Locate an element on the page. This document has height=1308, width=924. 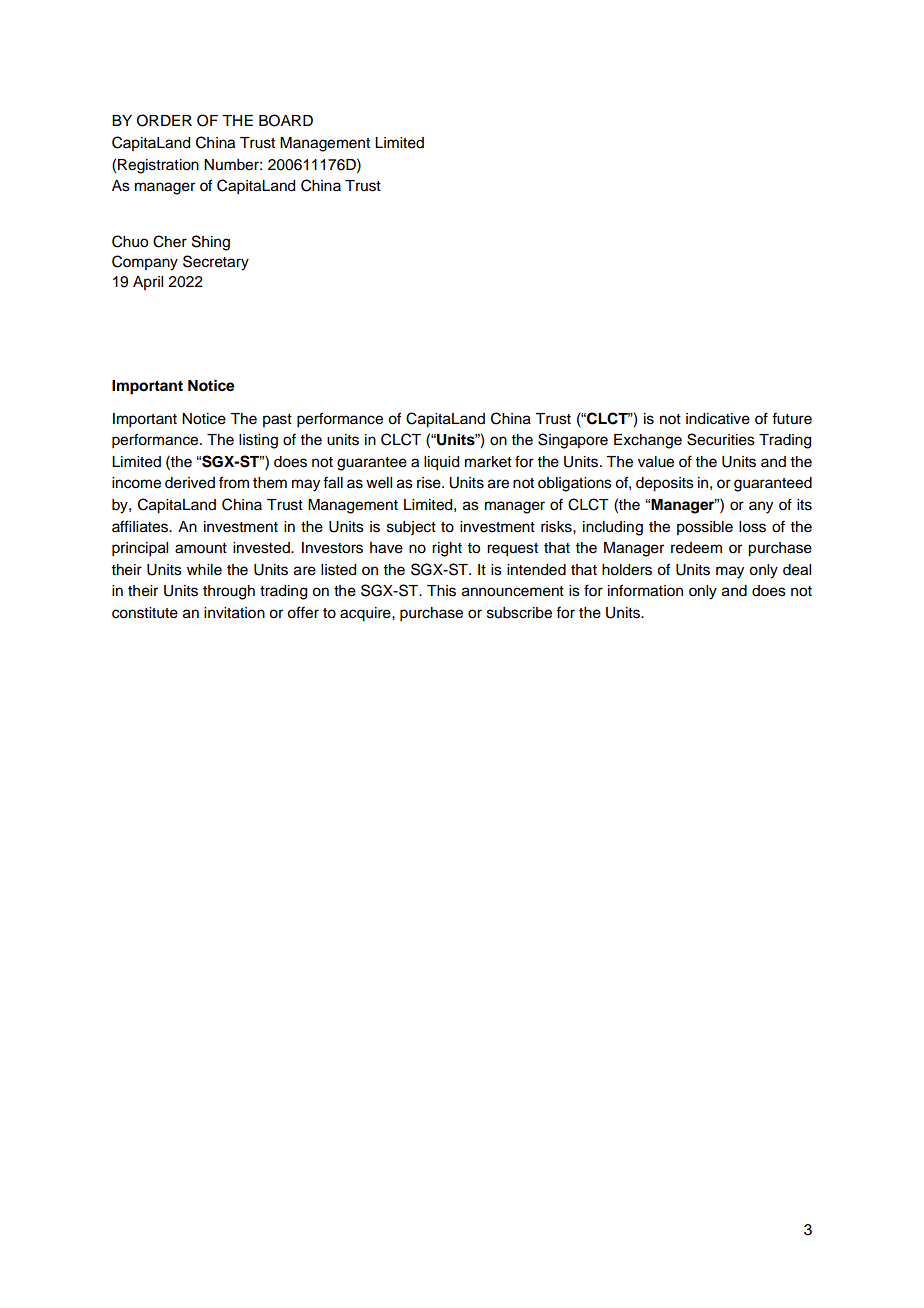
indicative is located at coordinates (718, 419).
